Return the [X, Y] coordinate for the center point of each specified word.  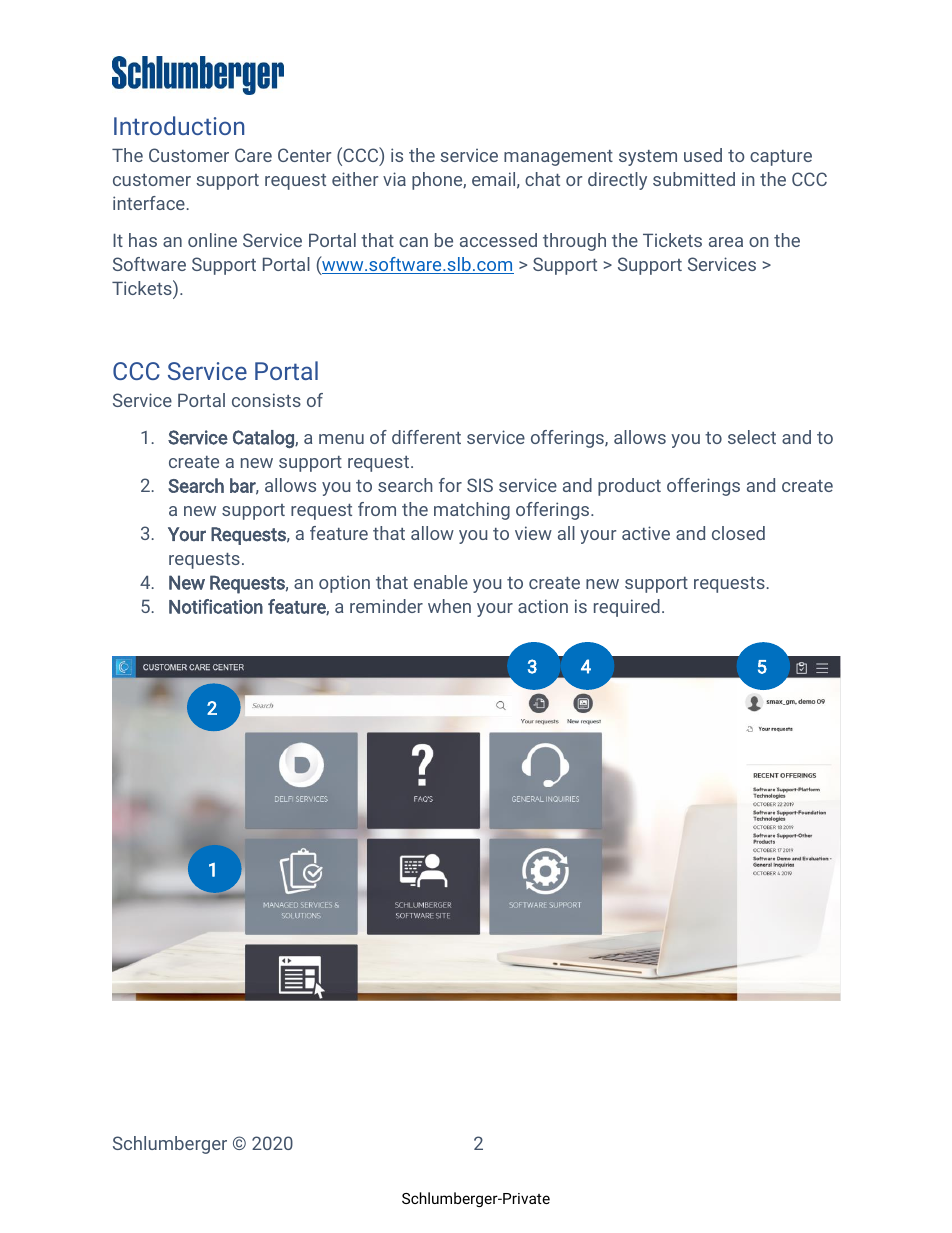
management [558, 158]
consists [266, 400]
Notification [216, 606]
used [703, 155]
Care [253, 155]
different [426, 437]
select [752, 437]
